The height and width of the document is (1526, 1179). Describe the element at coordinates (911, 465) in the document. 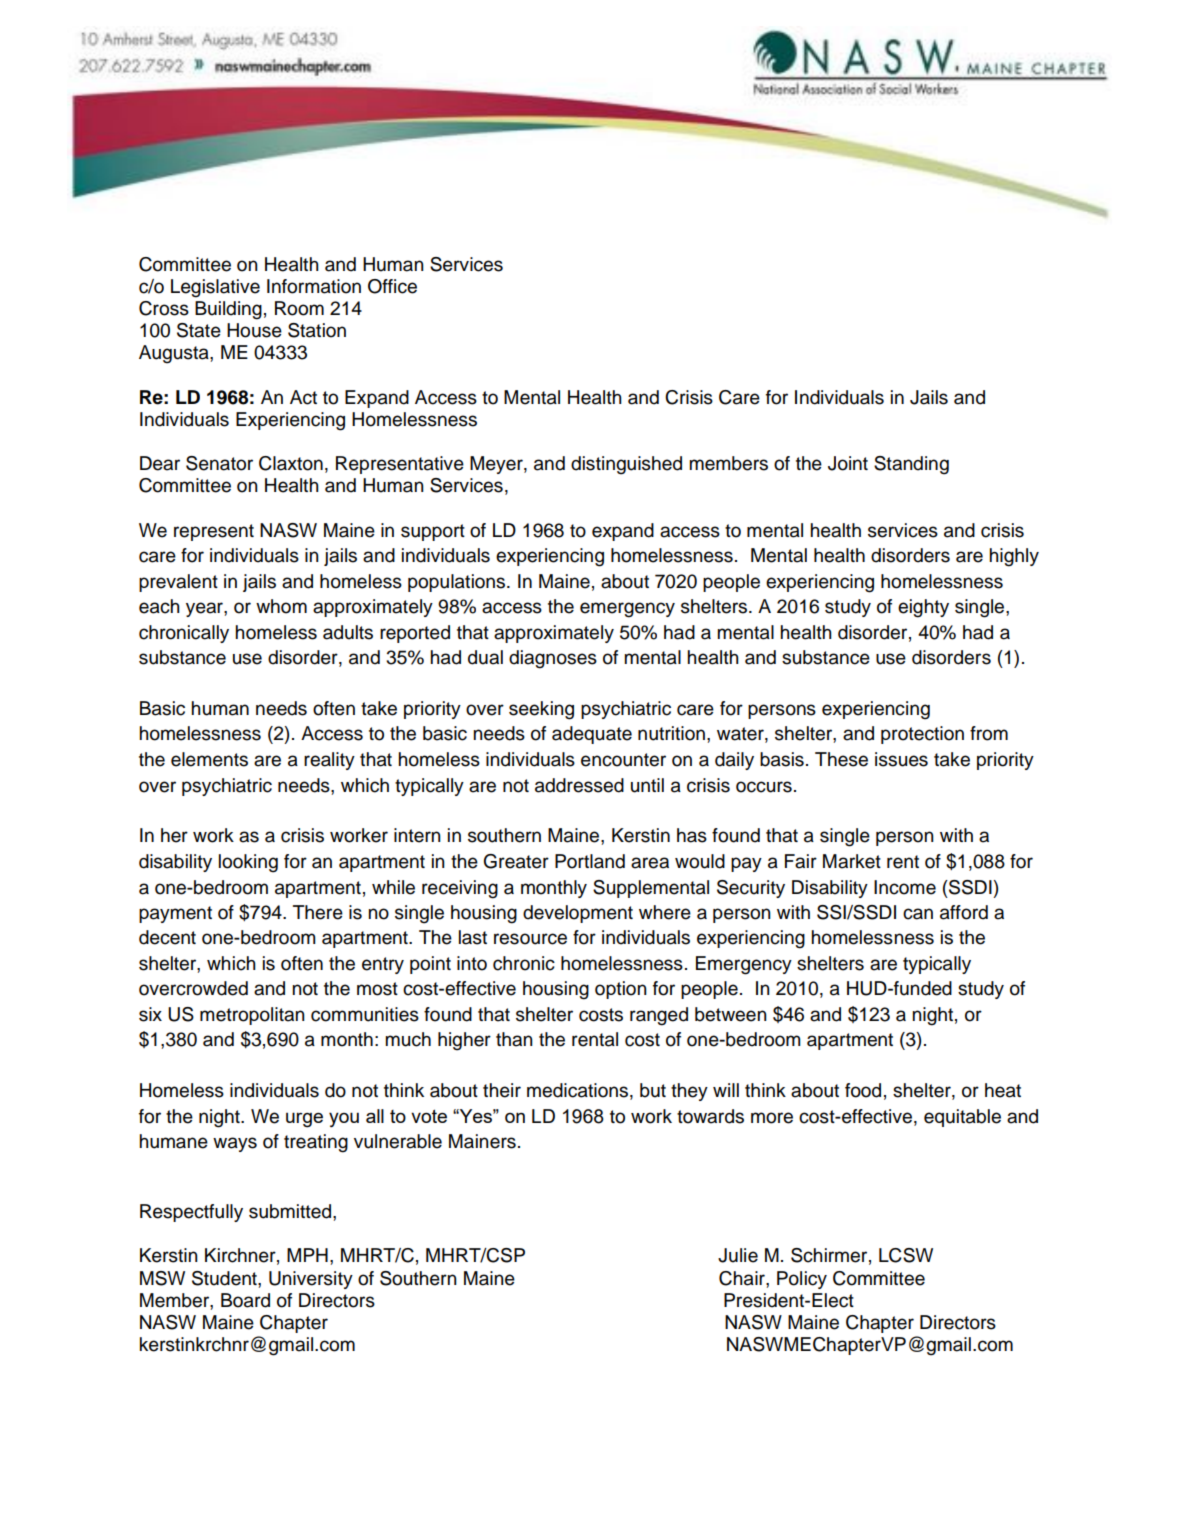

I see `Standing` at that location.
